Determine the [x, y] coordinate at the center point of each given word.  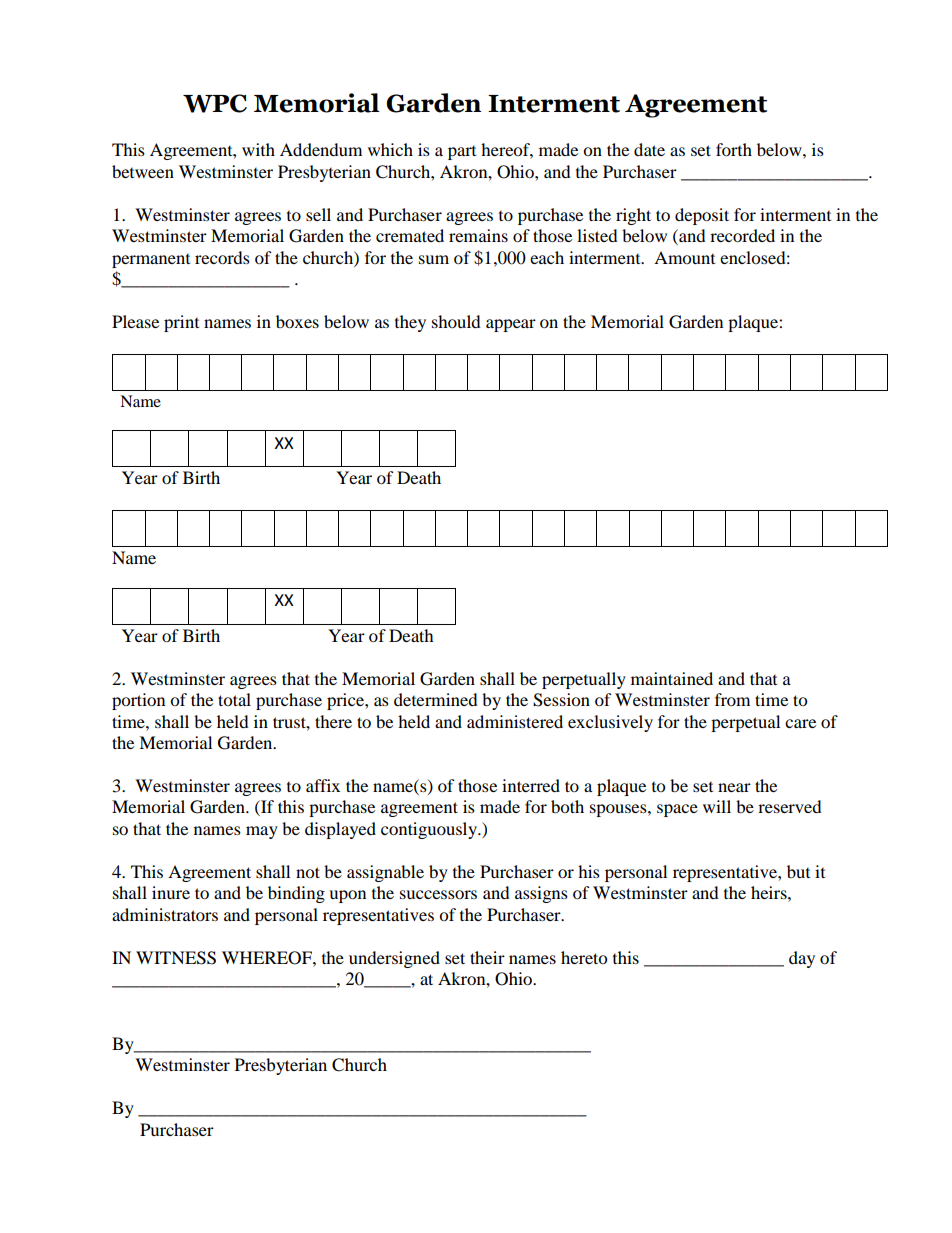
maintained [672, 678]
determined [436, 699]
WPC [215, 103]
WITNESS [176, 958]
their [487, 957]
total [234, 699]
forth [734, 149]
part [462, 153]
